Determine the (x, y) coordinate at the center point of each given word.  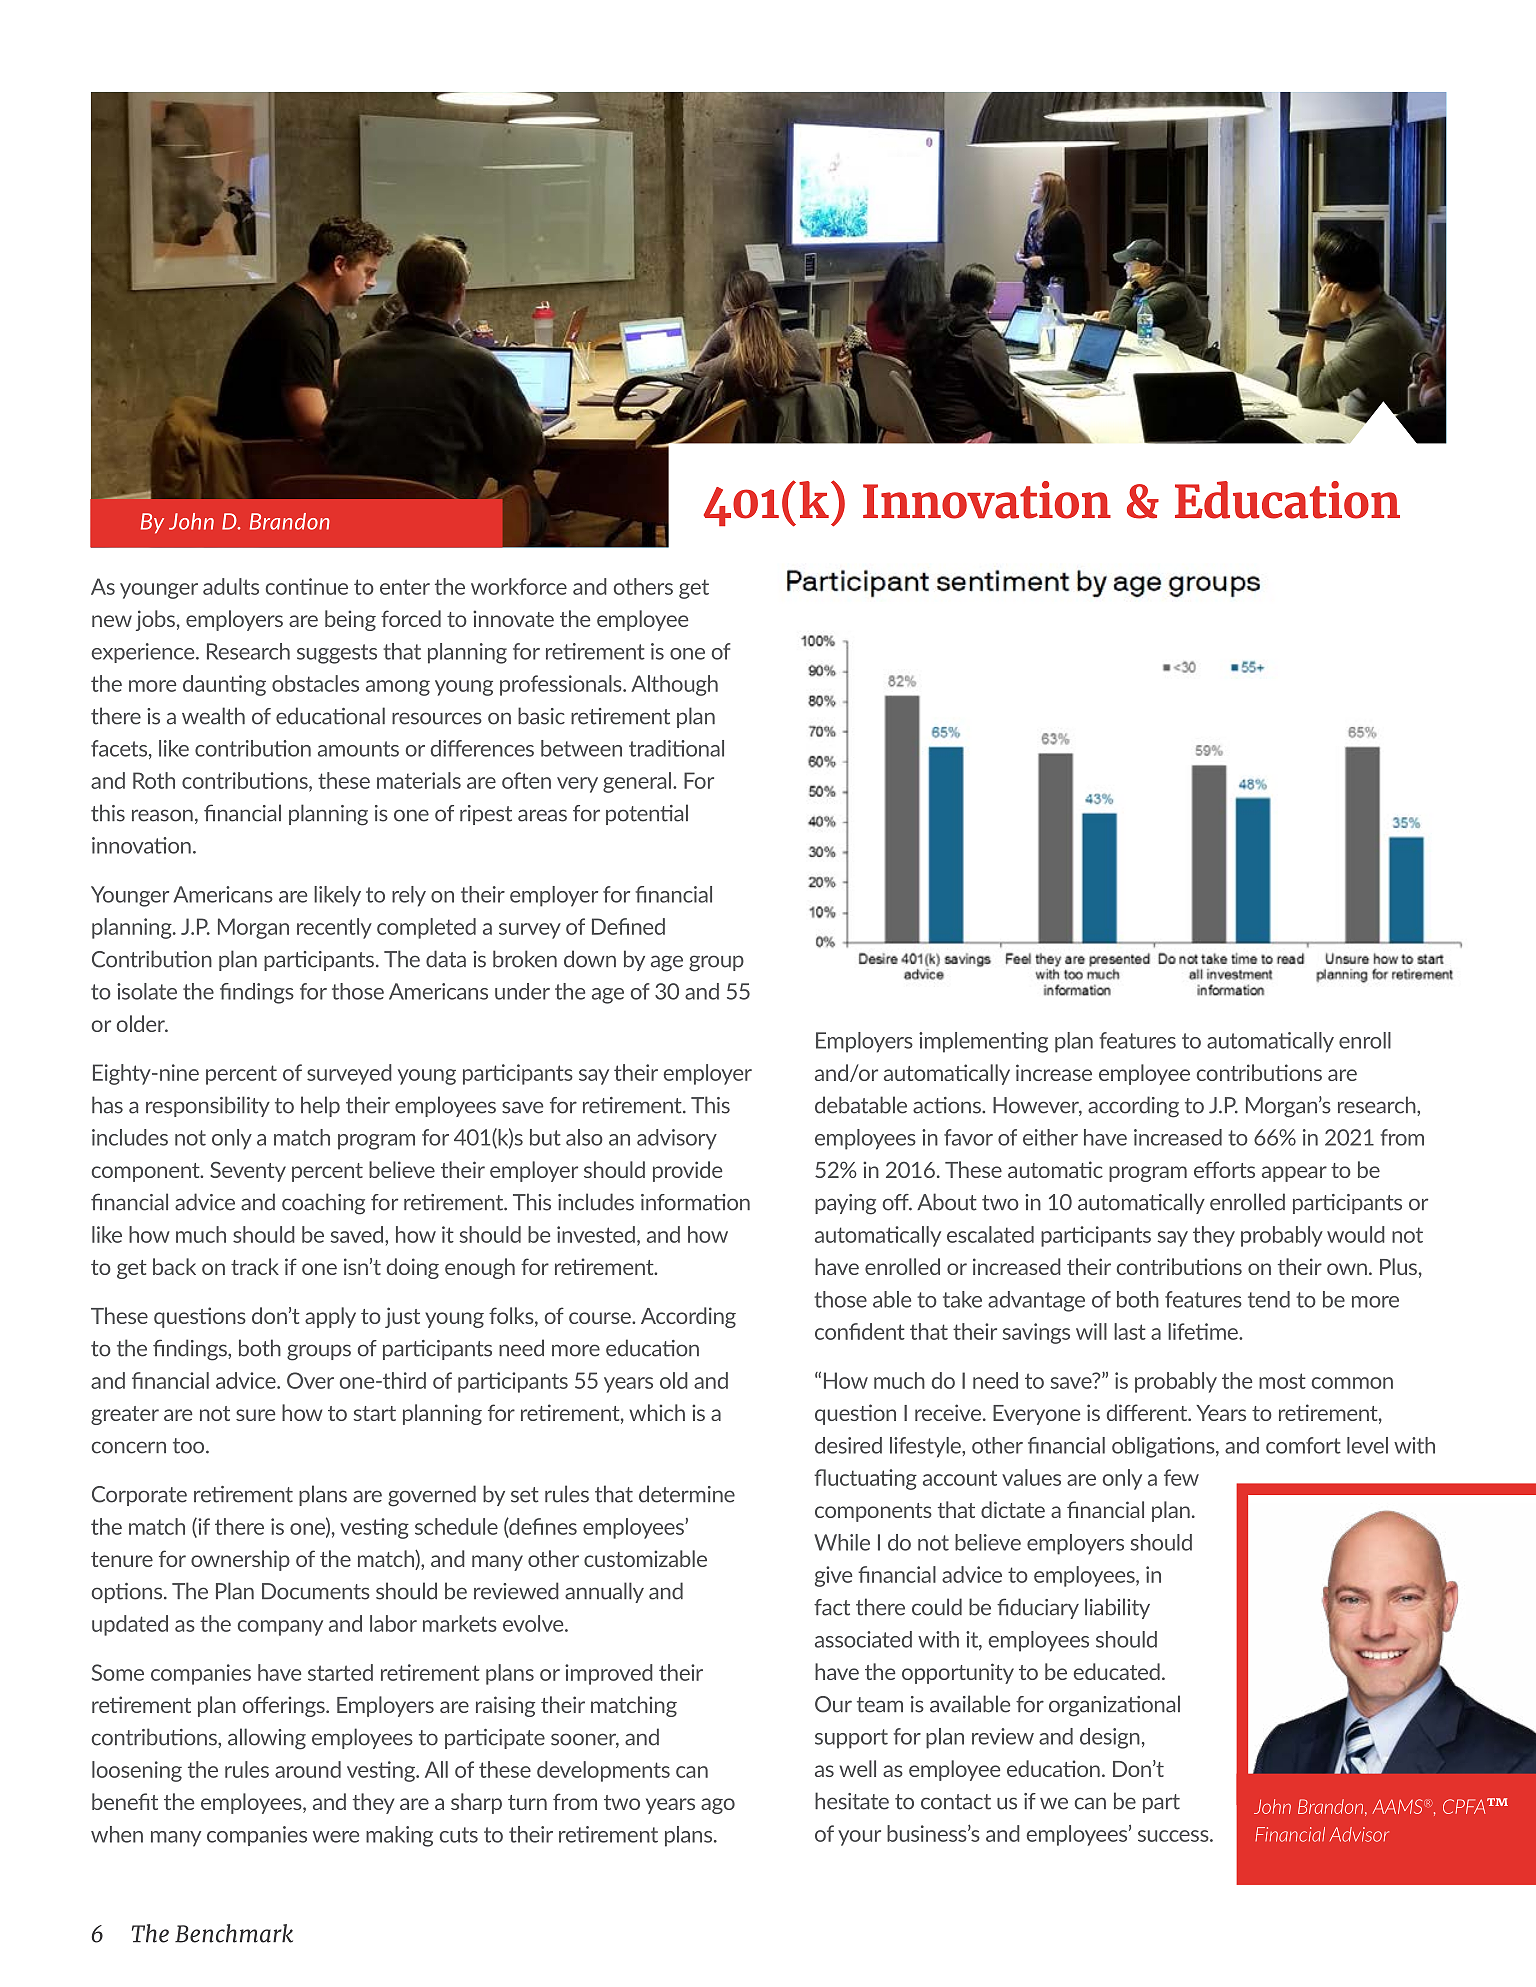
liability (1117, 1608)
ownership (240, 1560)
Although (674, 685)
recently (334, 928)
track (255, 1266)
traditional (676, 748)
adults (231, 586)
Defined (628, 926)
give (833, 1576)
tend (1269, 1299)
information (695, 1202)
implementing (983, 1042)
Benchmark (234, 1933)
